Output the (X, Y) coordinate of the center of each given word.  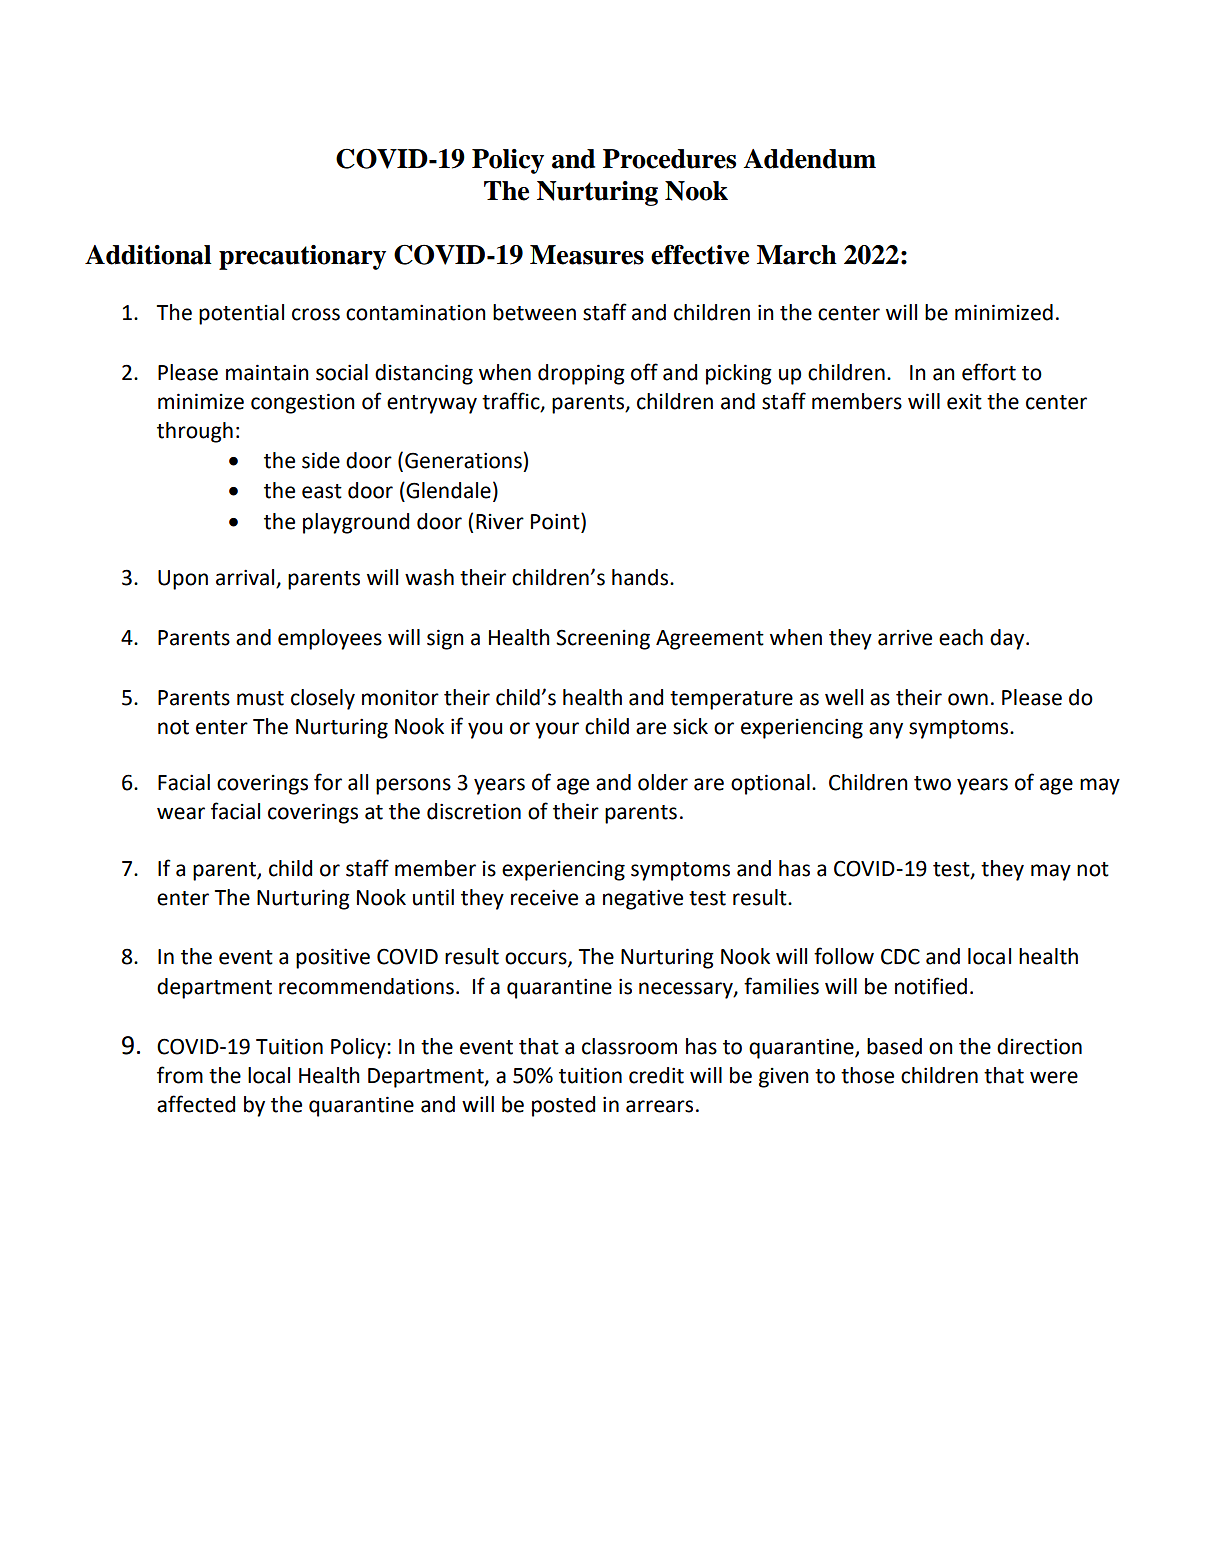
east (322, 491)
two (932, 783)
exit (964, 401)
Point (556, 521)
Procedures (669, 159)
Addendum (809, 159)
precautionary (302, 257)
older (663, 782)
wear (181, 813)
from (180, 1075)
